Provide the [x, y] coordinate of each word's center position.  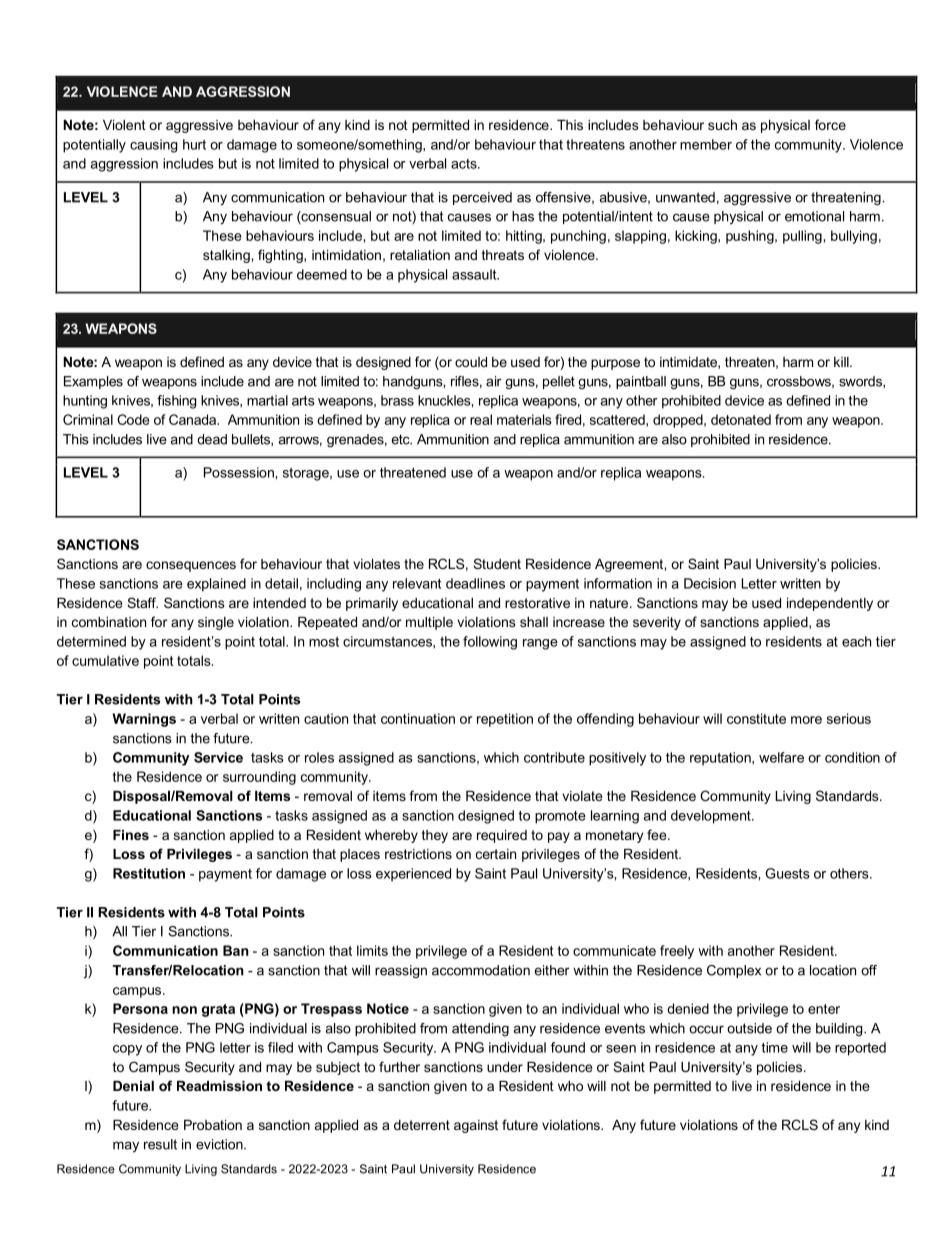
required [502, 836]
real [481, 419]
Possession [240, 472]
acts [465, 164]
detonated [741, 419]
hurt [194, 144]
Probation [213, 1125]
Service [218, 757]
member [706, 144]
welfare [781, 757]
